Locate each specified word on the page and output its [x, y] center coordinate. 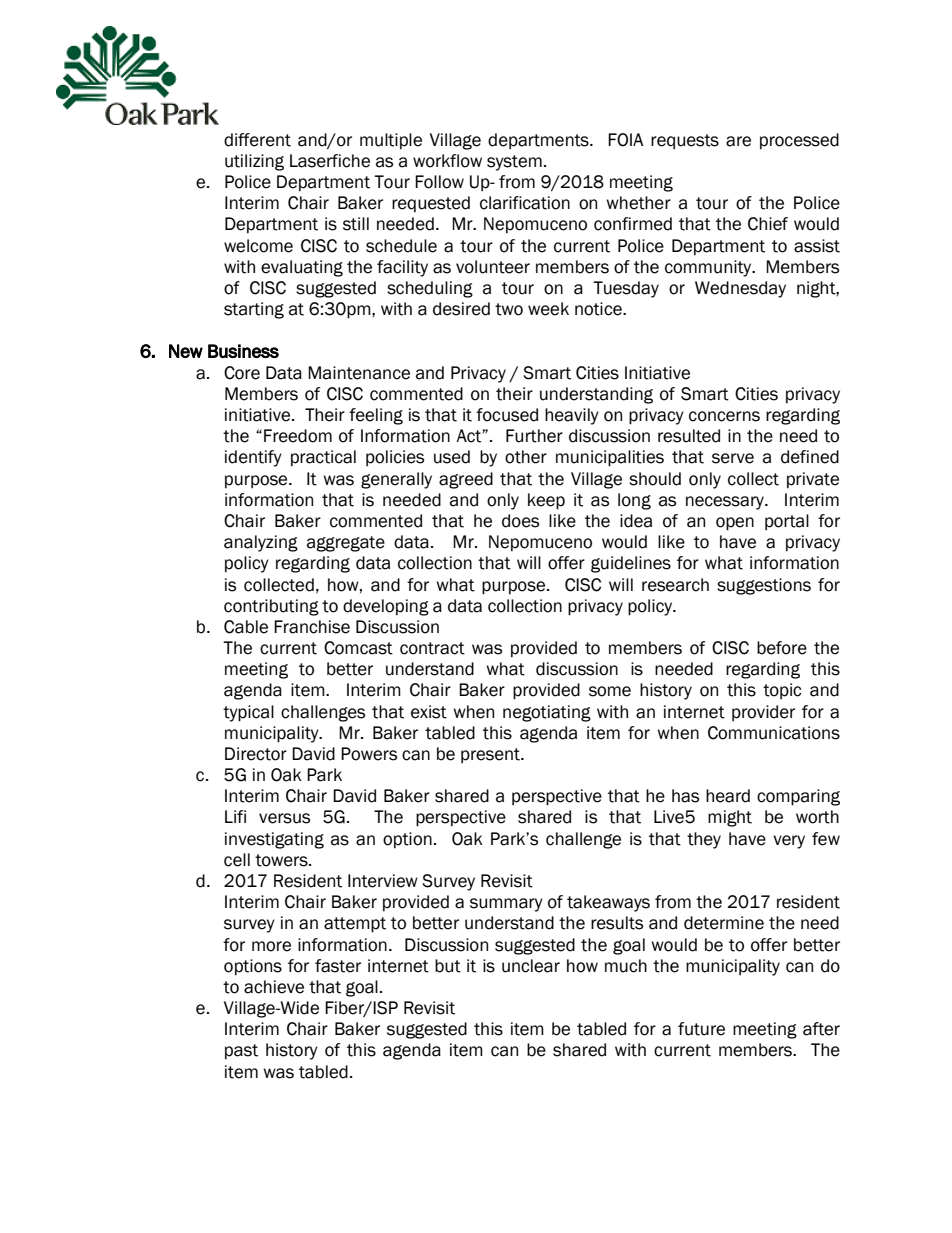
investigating [274, 840]
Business [243, 351]
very [789, 842]
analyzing [261, 543]
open [735, 524]
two [509, 309]
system [514, 163]
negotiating [547, 713]
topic [782, 691]
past [241, 1051]
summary [506, 905]
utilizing [254, 162]
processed [799, 141]
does [520, 521]
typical [248, 713]
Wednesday [740, 289]
